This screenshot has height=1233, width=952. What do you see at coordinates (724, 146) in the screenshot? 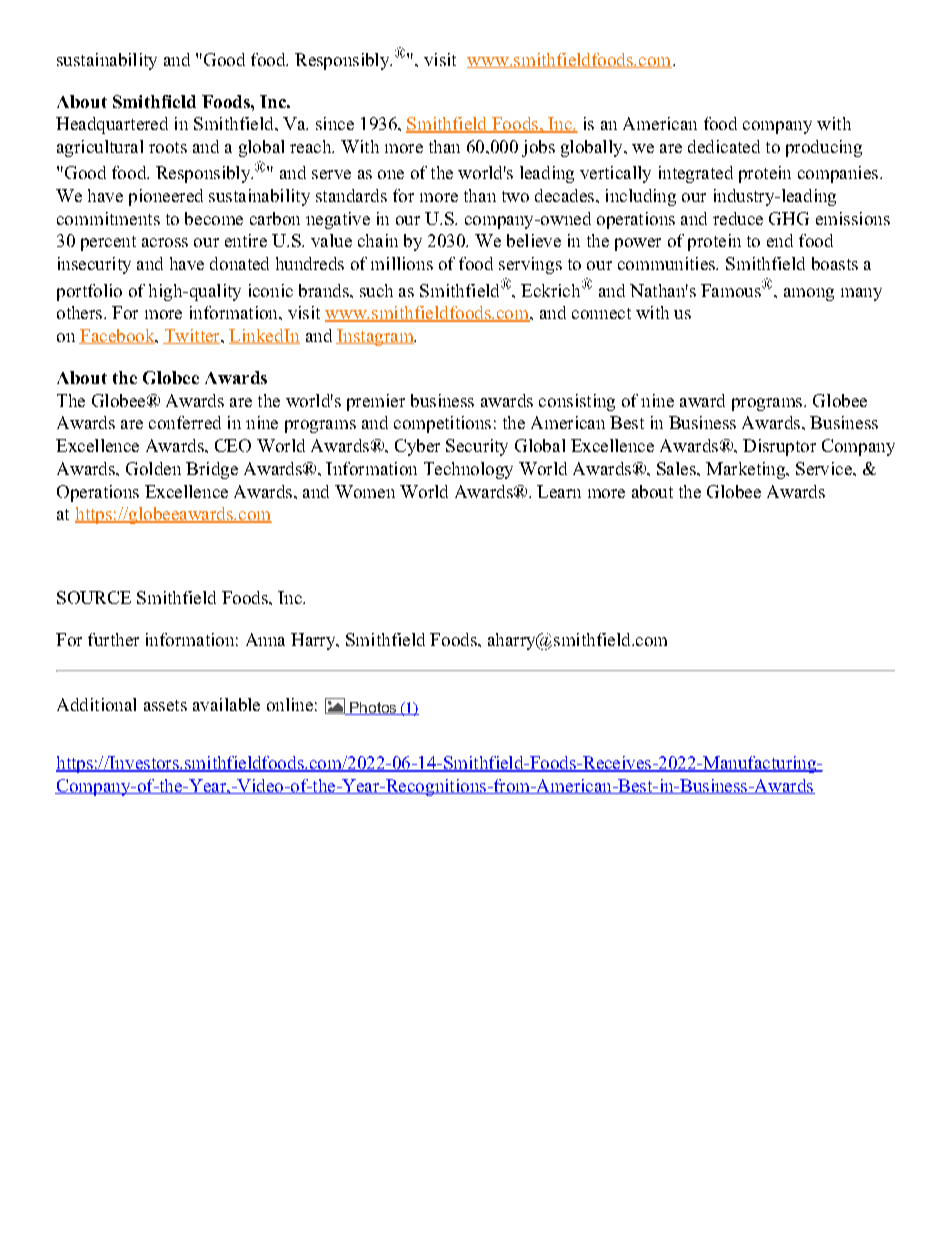
I see `dedicated` at bounding box center [724, 146].
